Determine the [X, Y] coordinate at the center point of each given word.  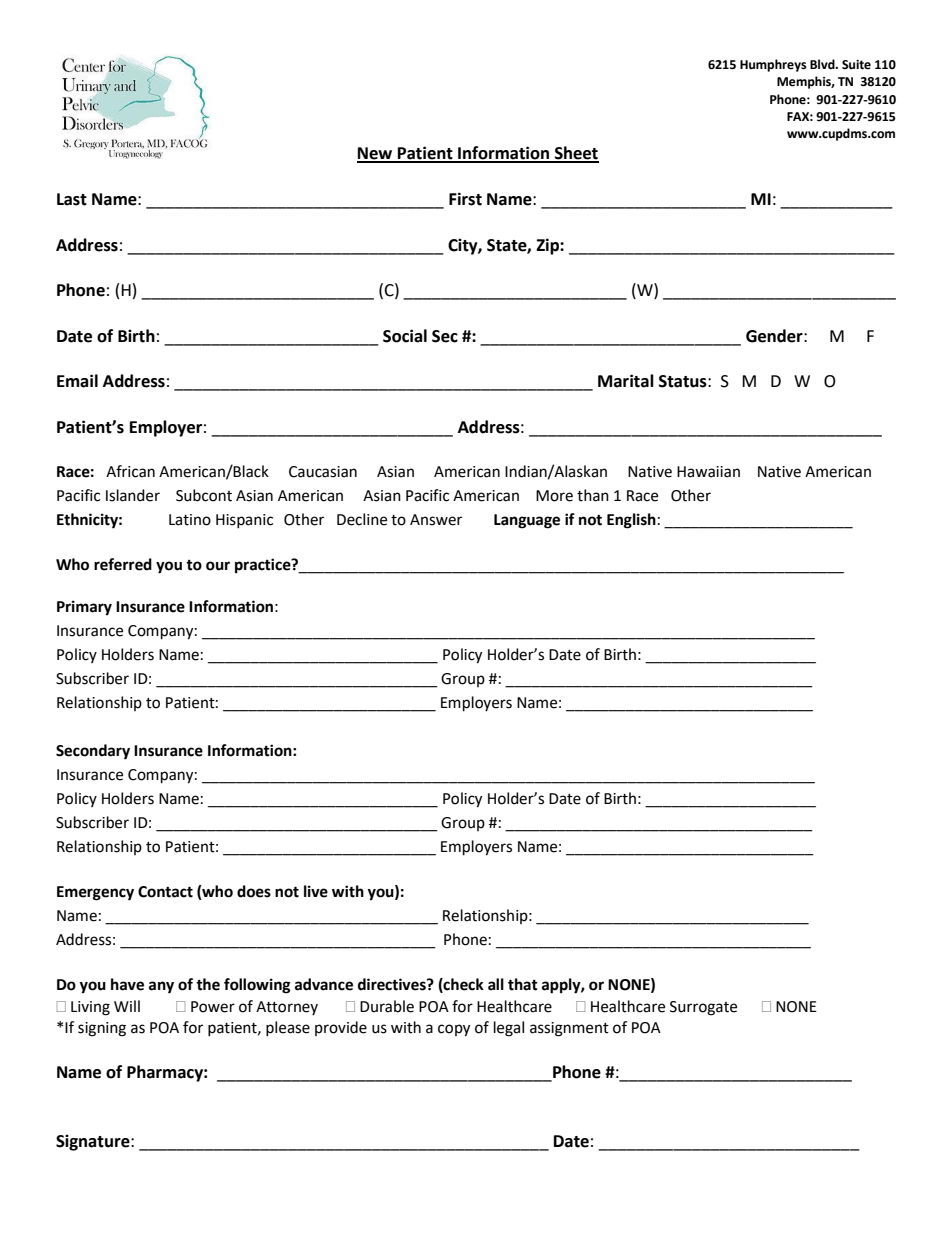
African [130, 471]
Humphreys [773, 65]
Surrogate [703, 1008]
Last [72, 199]
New [376, 154]
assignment [569, 1029]
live [316, 891]
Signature [94, 1142]
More [554, 496]
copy [454, 1030]
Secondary [93, 752]
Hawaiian [708, 472]
